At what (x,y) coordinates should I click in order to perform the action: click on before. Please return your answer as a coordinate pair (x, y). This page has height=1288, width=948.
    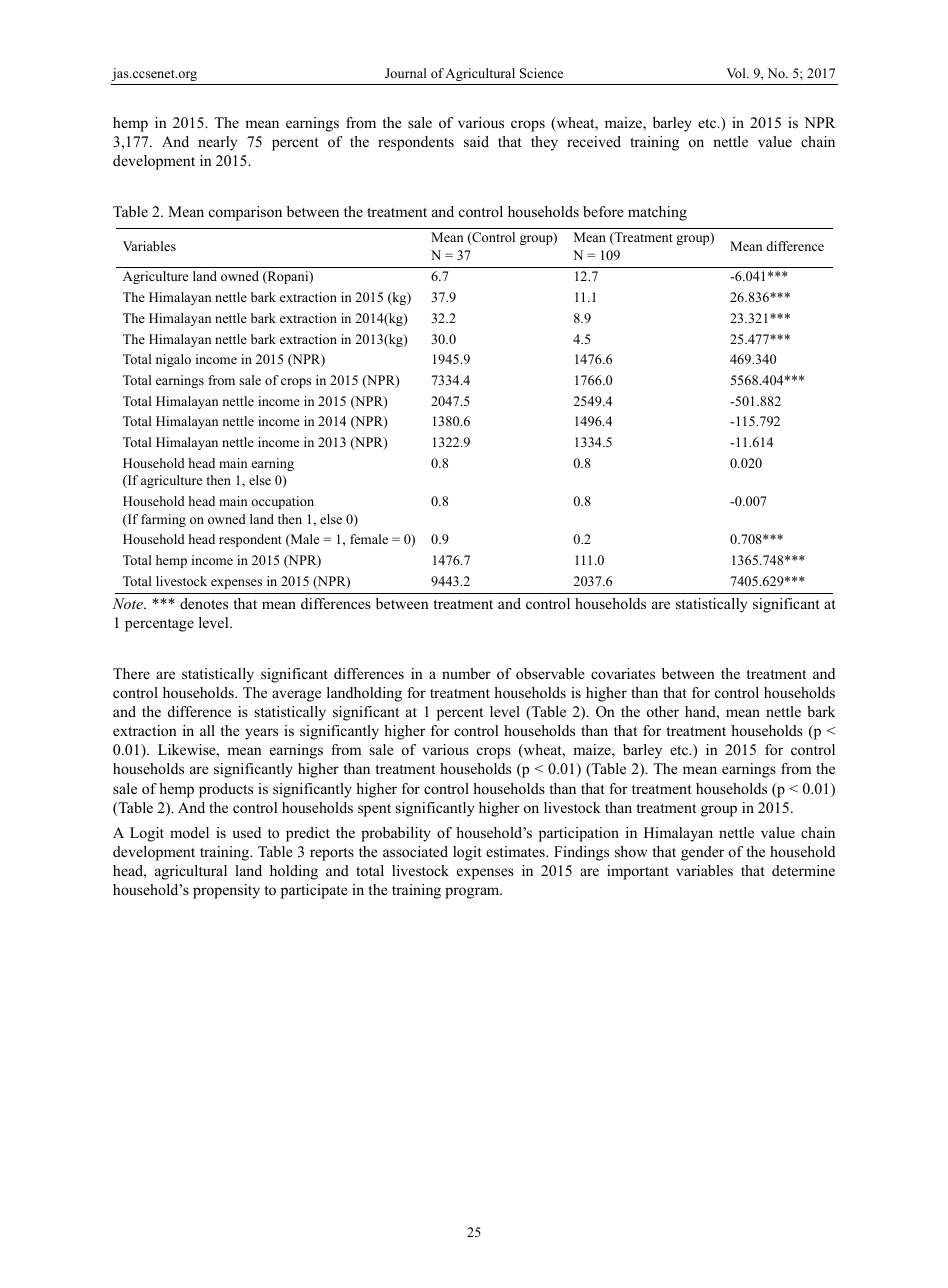
    Looking at the image, I should click on (603, 211).
